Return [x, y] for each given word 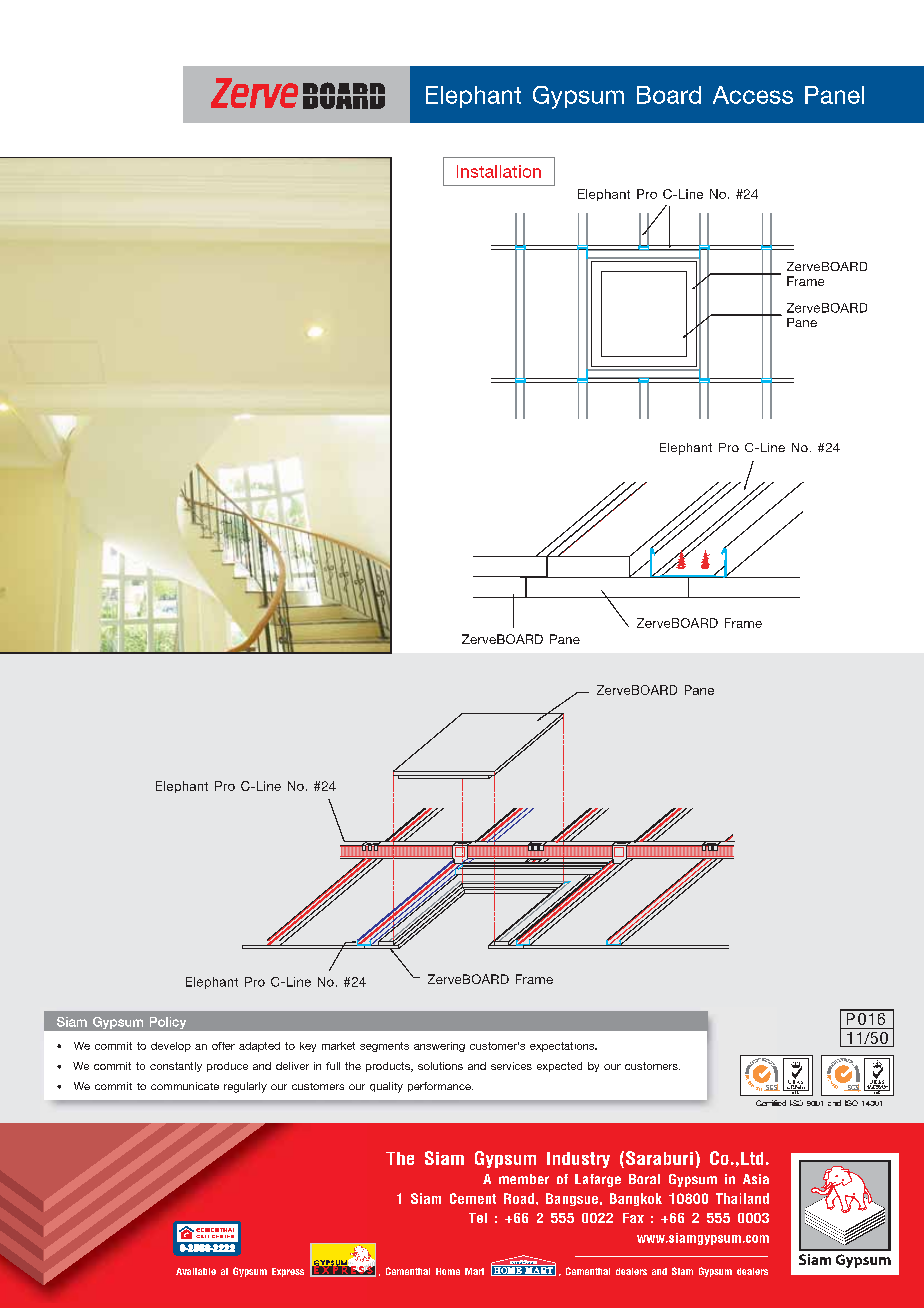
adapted [259, 1047]
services [511, 1066]
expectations [563, 1047]
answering [439, 1047]
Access [753, 95]
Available [196, 1271]
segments [384, 1047]
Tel [478, 1218]
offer [223, 1046]
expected [559, 1067]
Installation [499, 171]
